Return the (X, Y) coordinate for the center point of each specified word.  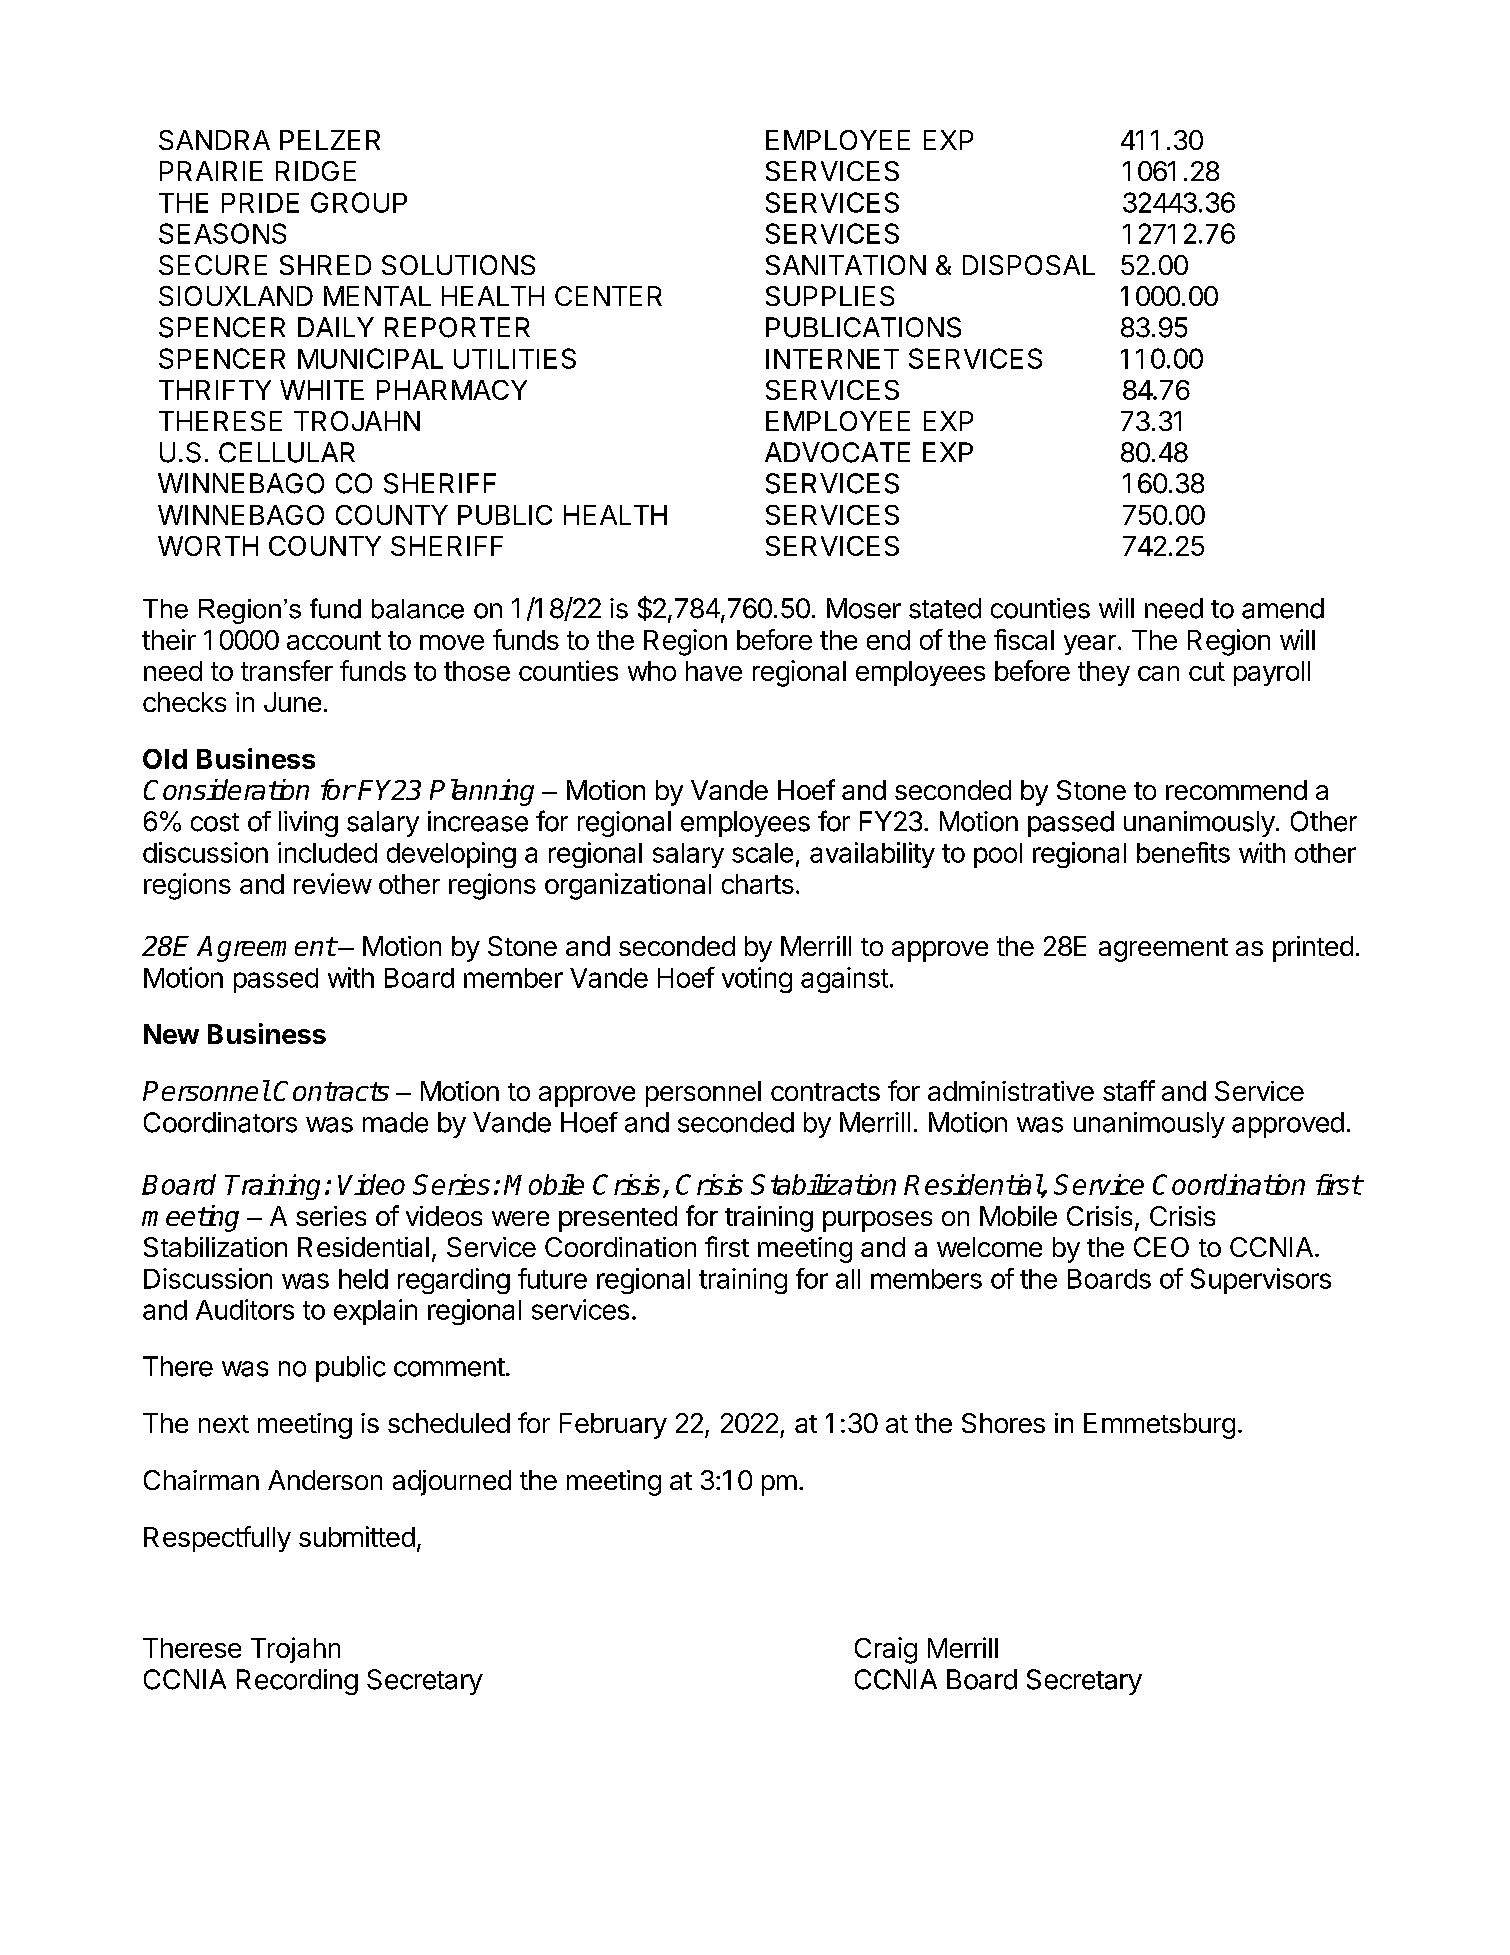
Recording (297, 1682)
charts (758, 884)
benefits (1183, 852)
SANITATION (846, 265)
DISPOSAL (1029, 265)
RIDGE (316, 171)
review (333, 883)
